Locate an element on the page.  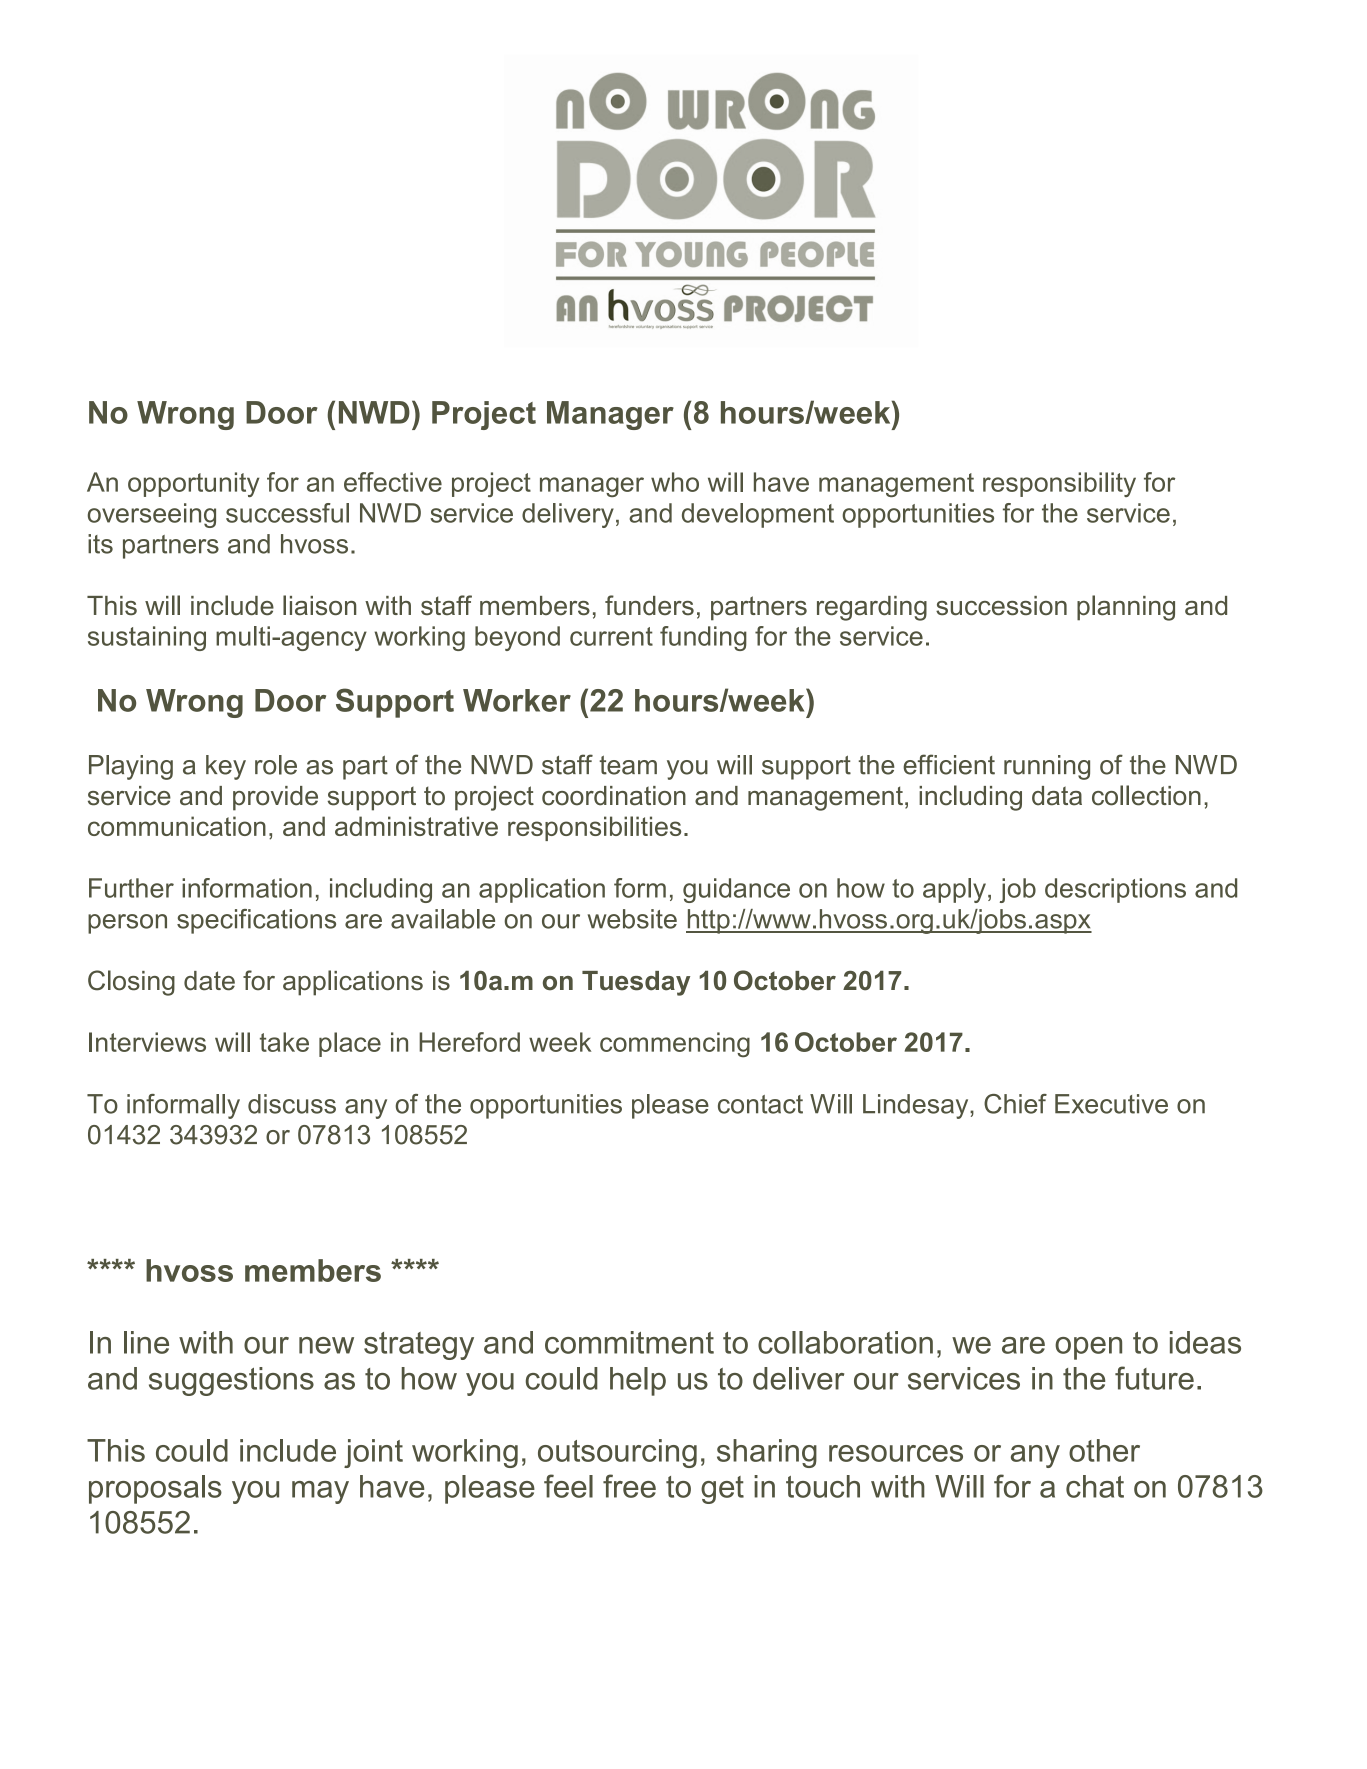
descriptions is located at coordinates (1115, 890).
